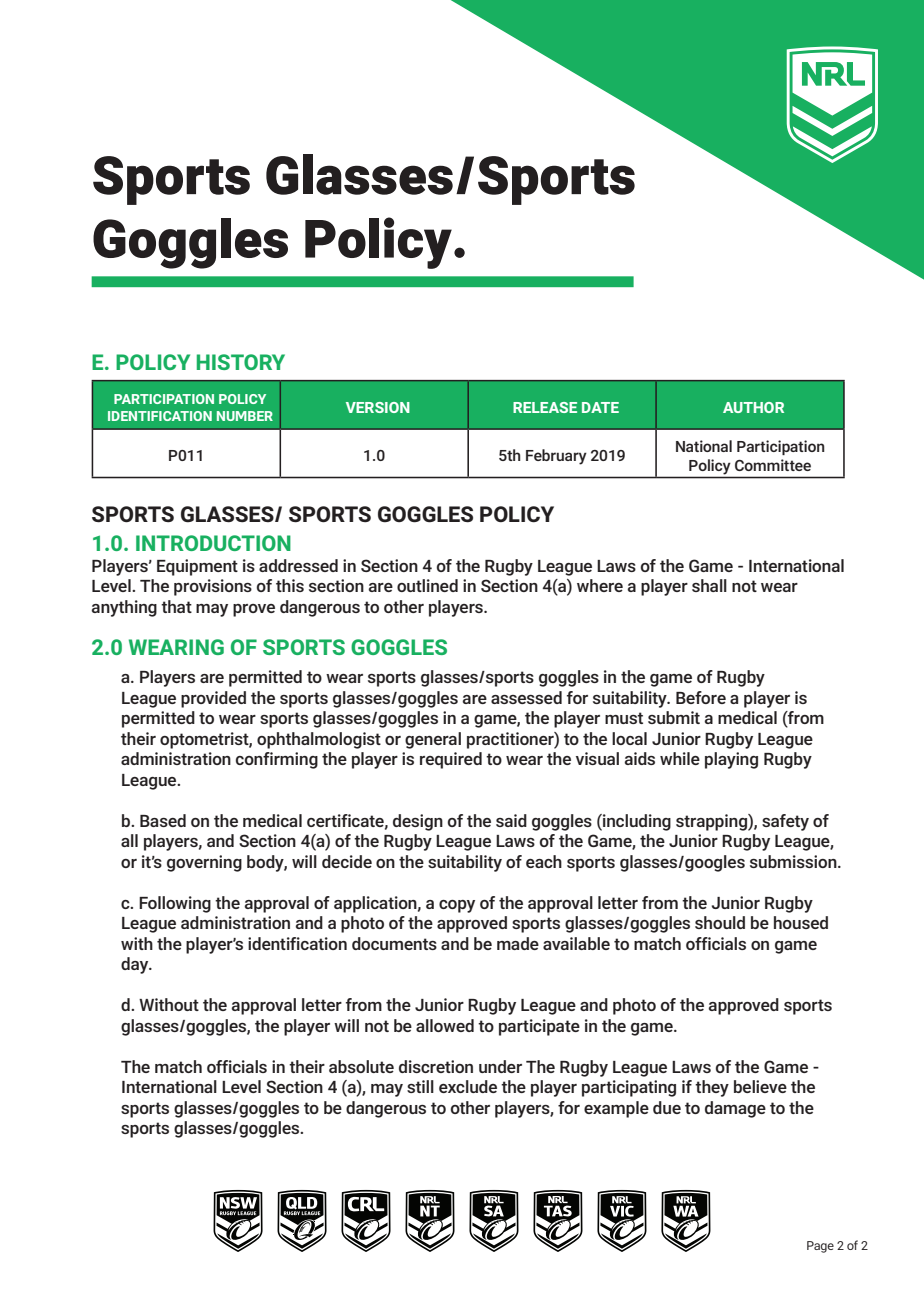  What do you see at coordinates (175, 904) in the image?
I see `Following` at bounding box center [175, 904].
